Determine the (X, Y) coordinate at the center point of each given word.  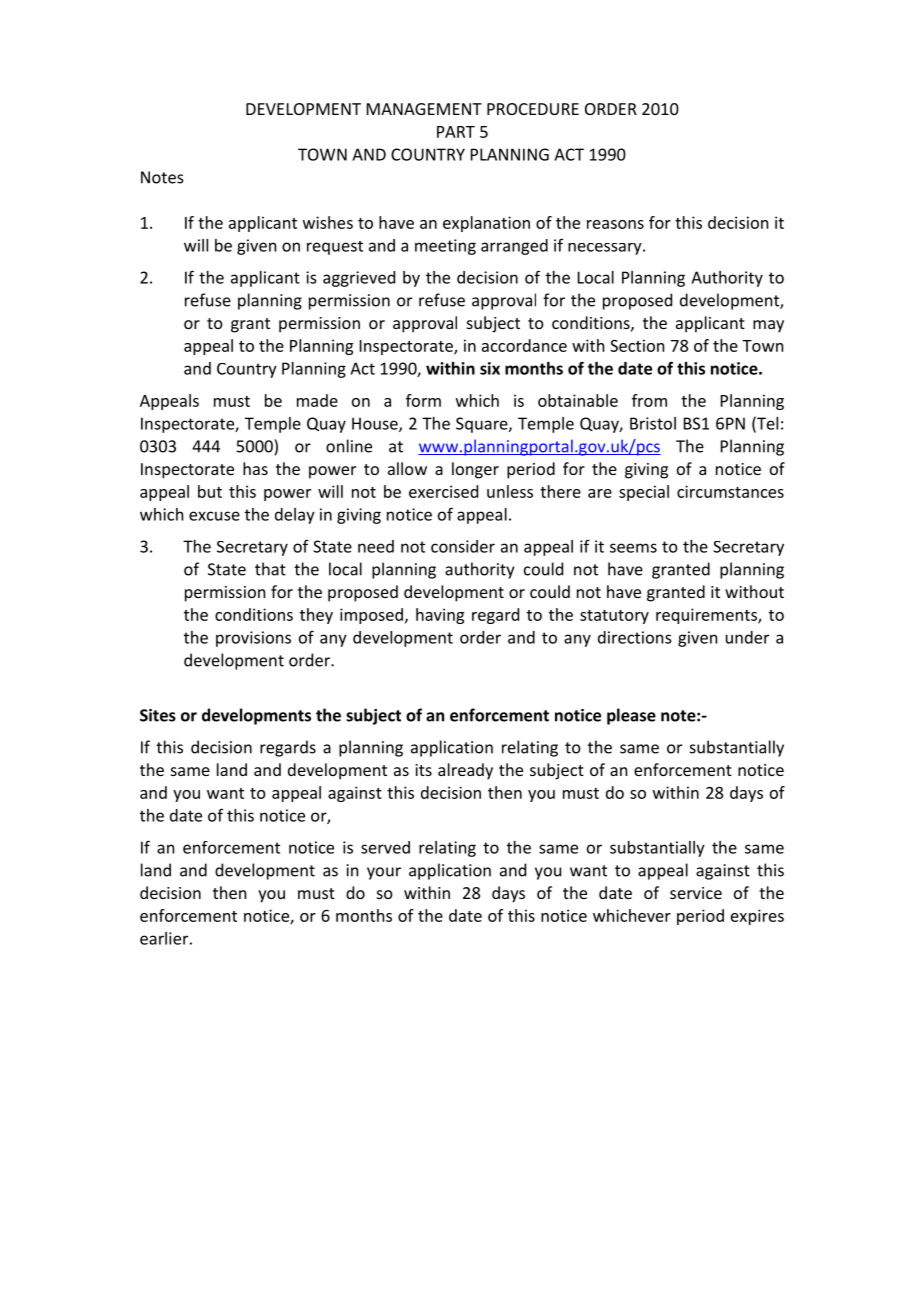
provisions (253, 639)
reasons (615, 224)
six (490, 368)
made (317, 400)
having (440, 616)
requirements (707, 616)
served (385, 847)
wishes (328, 222)
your (384, 873)
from (649, 400)
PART (456, 132)
